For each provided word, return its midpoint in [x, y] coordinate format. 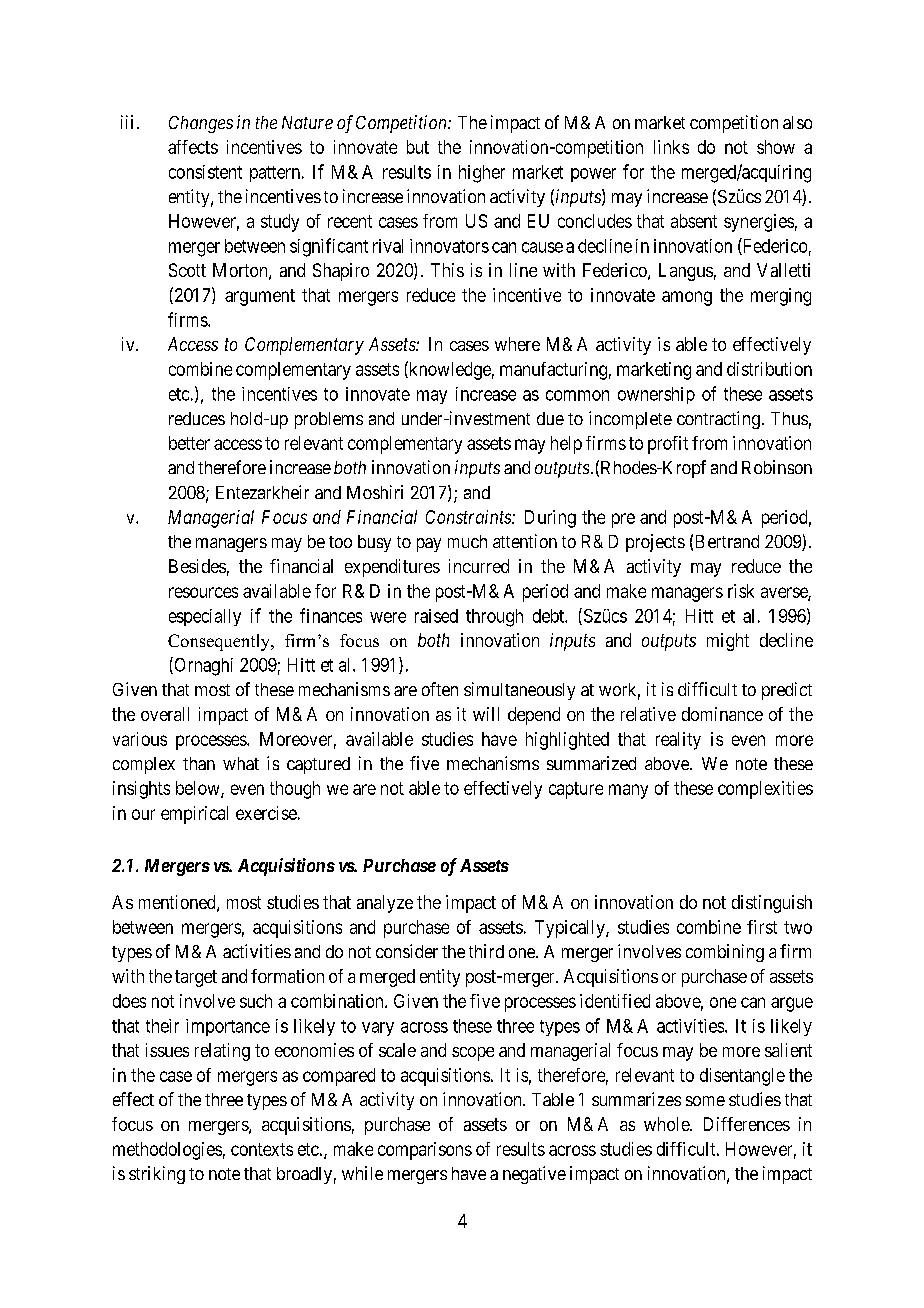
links [671, 147]
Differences [747, 1124]
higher [482, 174]
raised [436, 616]
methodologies [167, 1151]
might [728, 642]
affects [193, 147]
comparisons [425, 1151]
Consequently [220, 642]
